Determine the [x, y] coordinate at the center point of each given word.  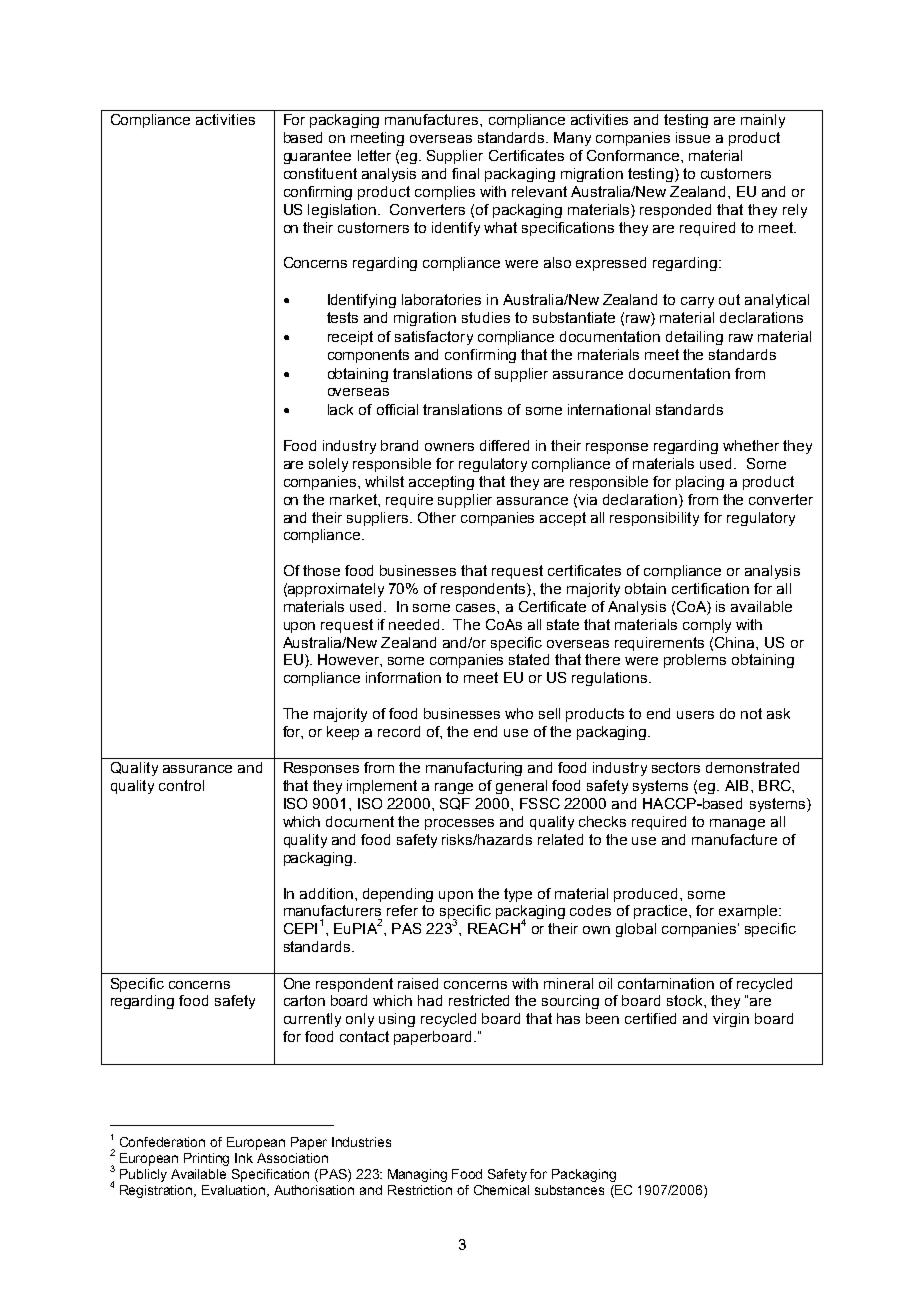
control [181, 785]
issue [693, 137]
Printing [206, 1159]
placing [700, 483]
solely [328, 465]
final [465, 173]
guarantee [317, 157]
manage [737, 824]
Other [437, 517]
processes [459, 824]
